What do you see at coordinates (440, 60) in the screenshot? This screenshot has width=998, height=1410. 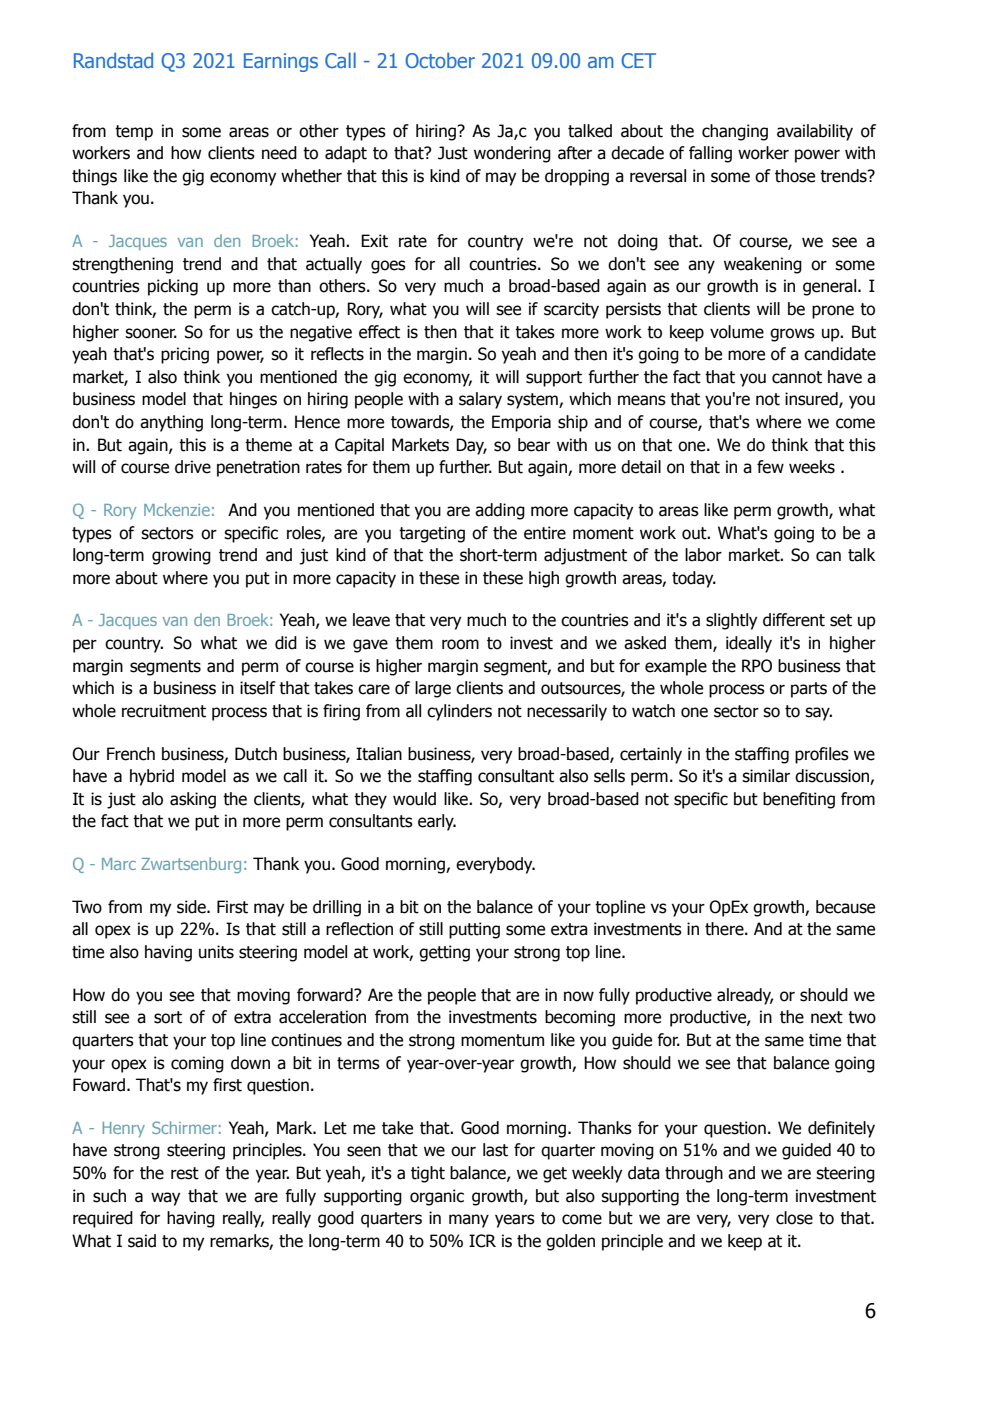 I see `October` at bounding box center [440, 60].
